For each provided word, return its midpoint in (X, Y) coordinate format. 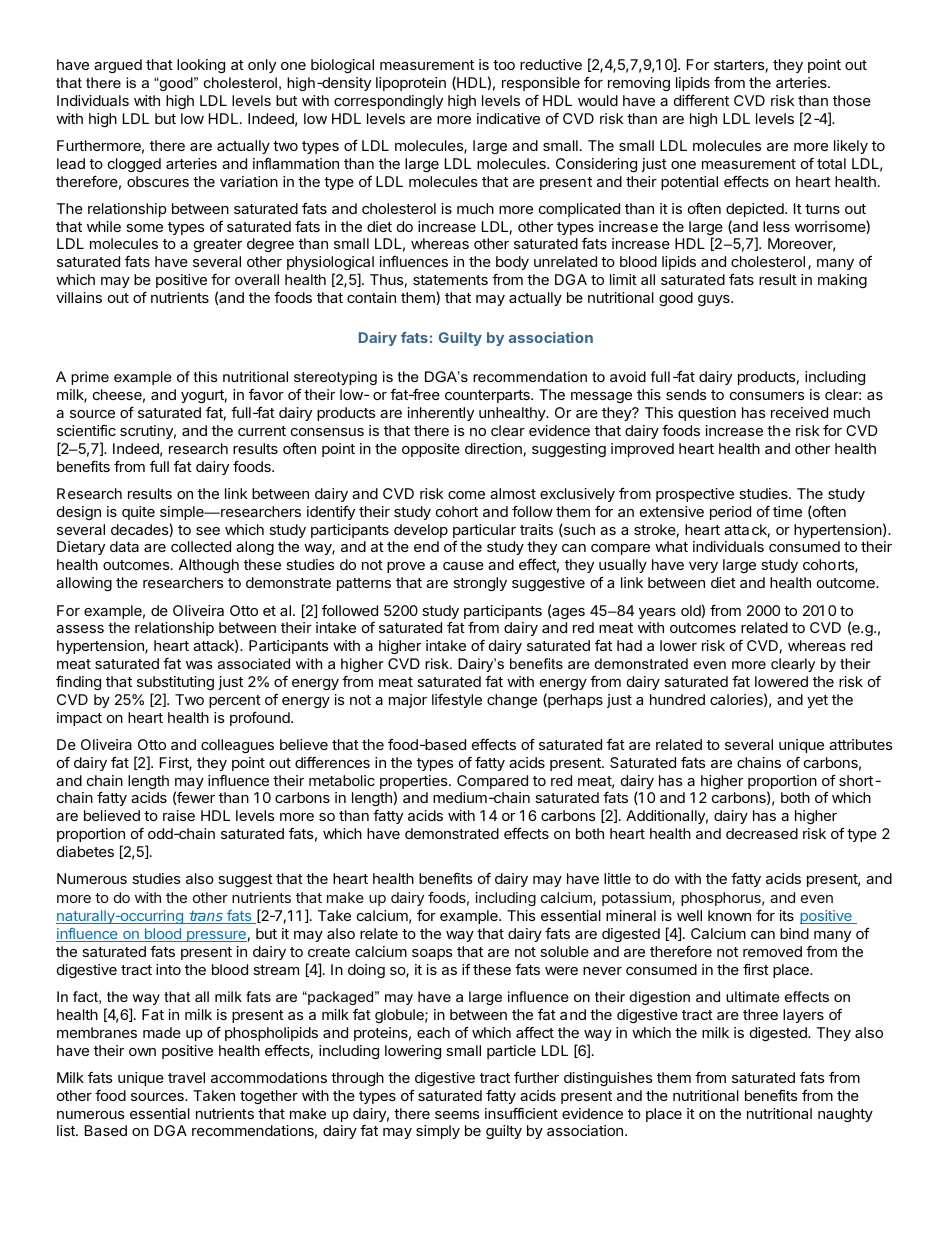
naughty (845, 1115)
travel (186, 1077)
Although (209, 566)
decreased (762, 833)
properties (415, 783)
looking (201, 66)
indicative (508, 118)
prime (90, 378)
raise (179, 815)
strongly (480, 584)
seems (457, 1115)
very (703, 567)
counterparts (488, 396)
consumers (767, 396)
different (701, 100)
